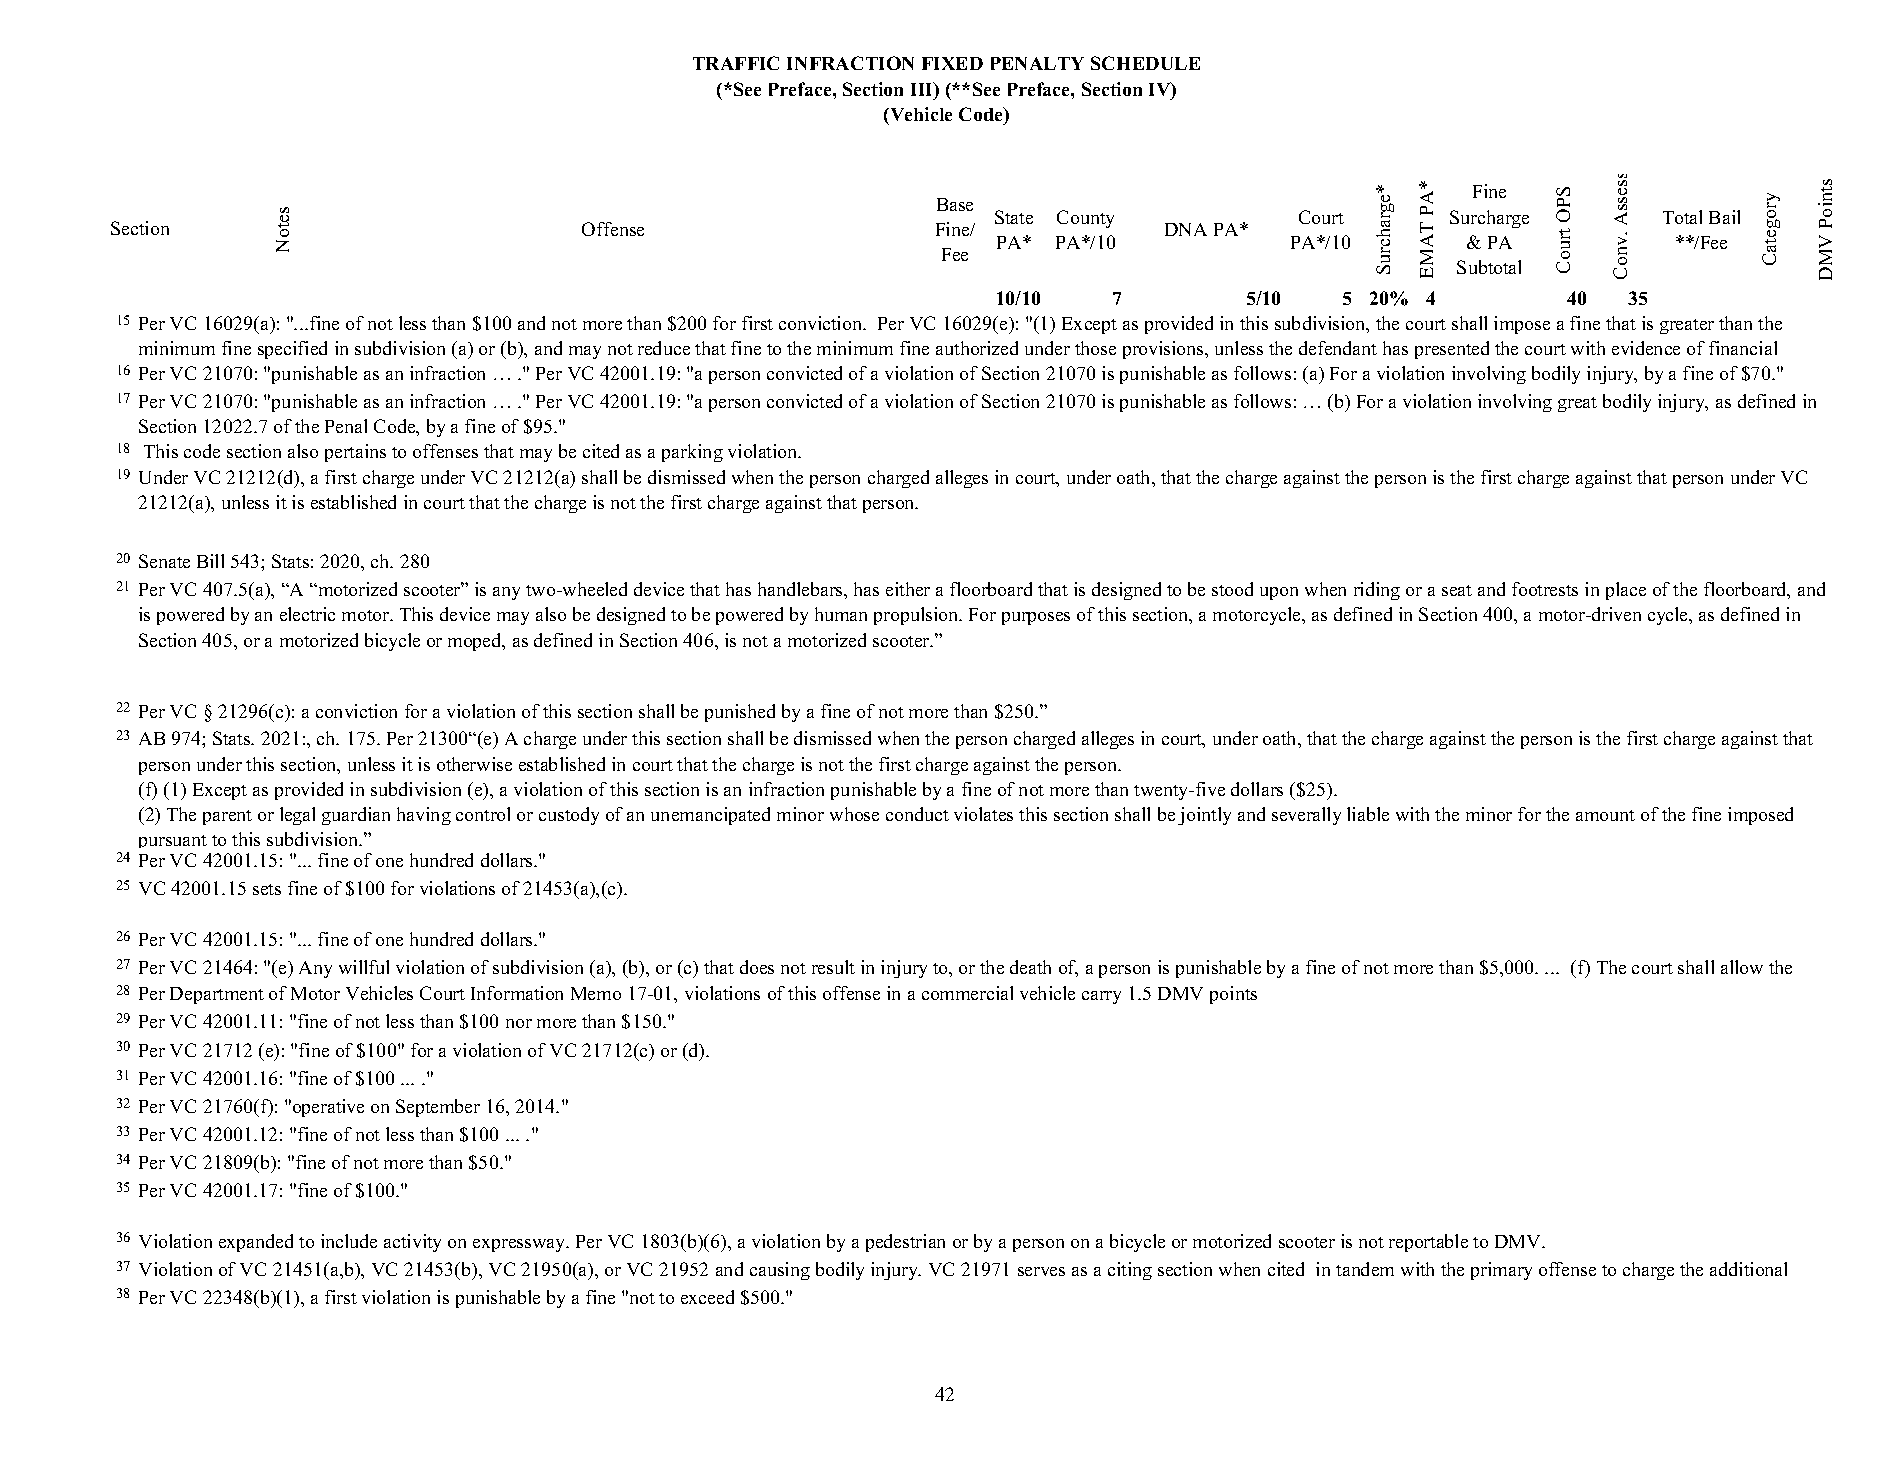  I want to click on include, so click(349, 1241).
